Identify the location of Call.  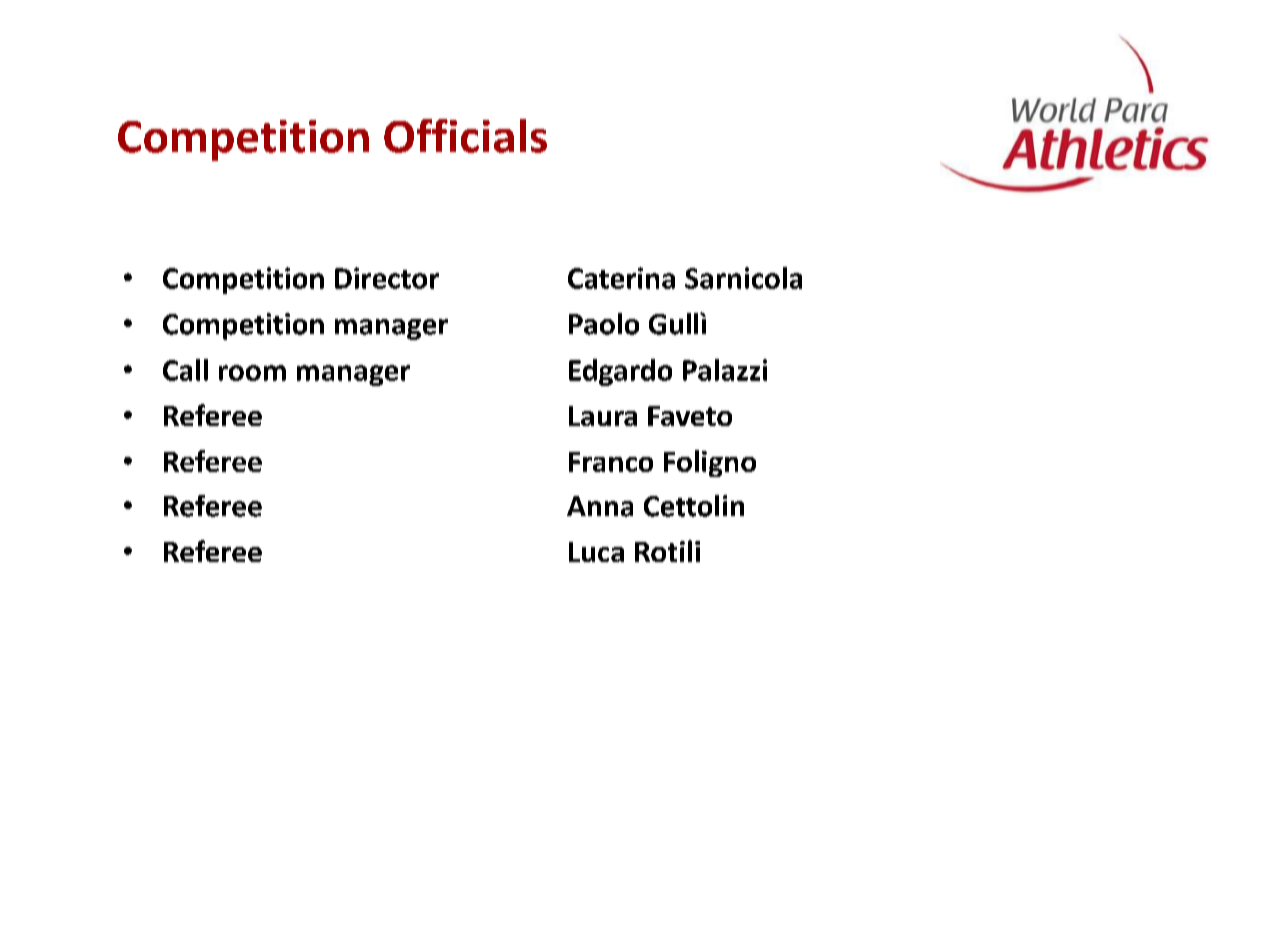
(185, 370).
